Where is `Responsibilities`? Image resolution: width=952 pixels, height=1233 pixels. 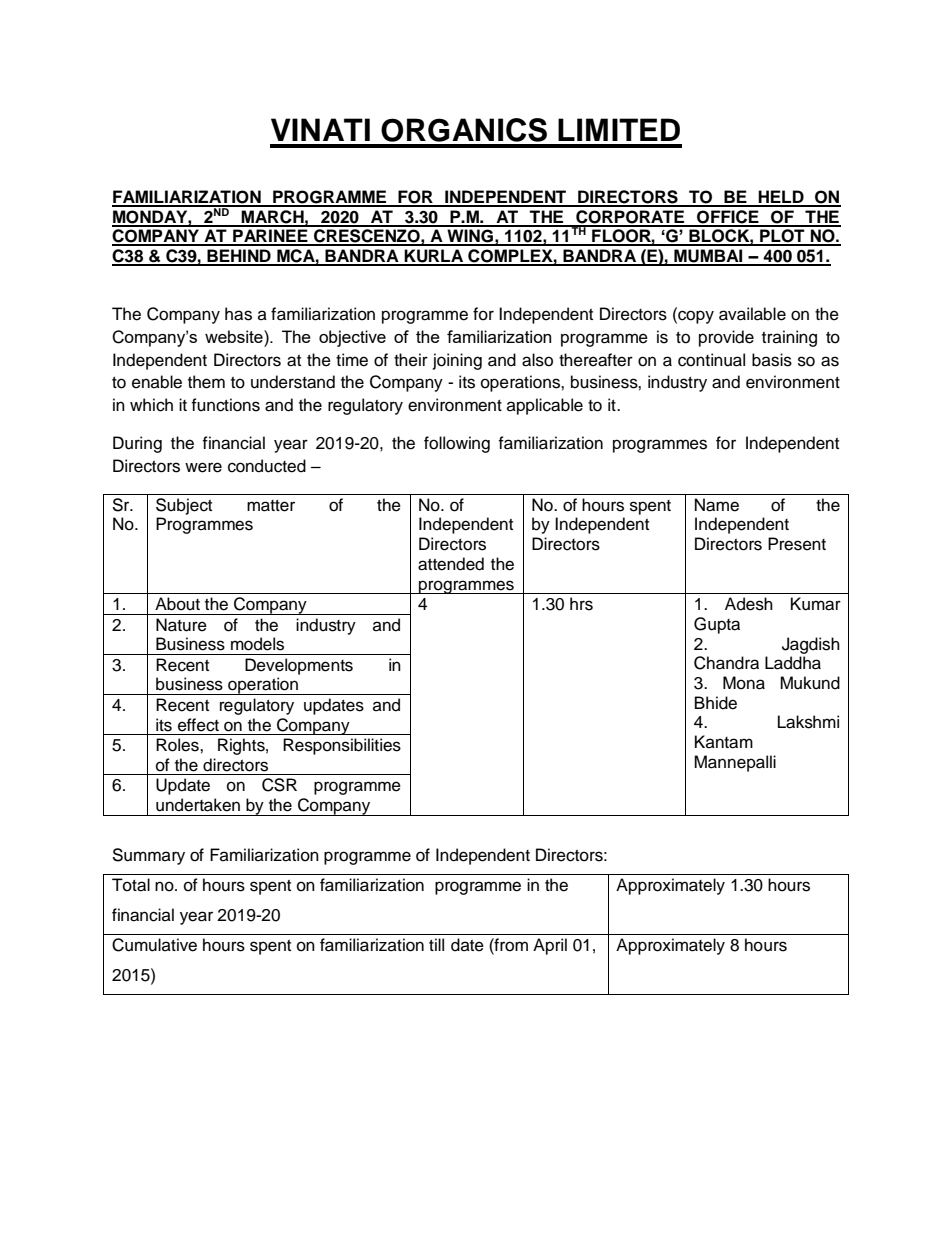 Responsibilities is located at coordinates (342, 746).
